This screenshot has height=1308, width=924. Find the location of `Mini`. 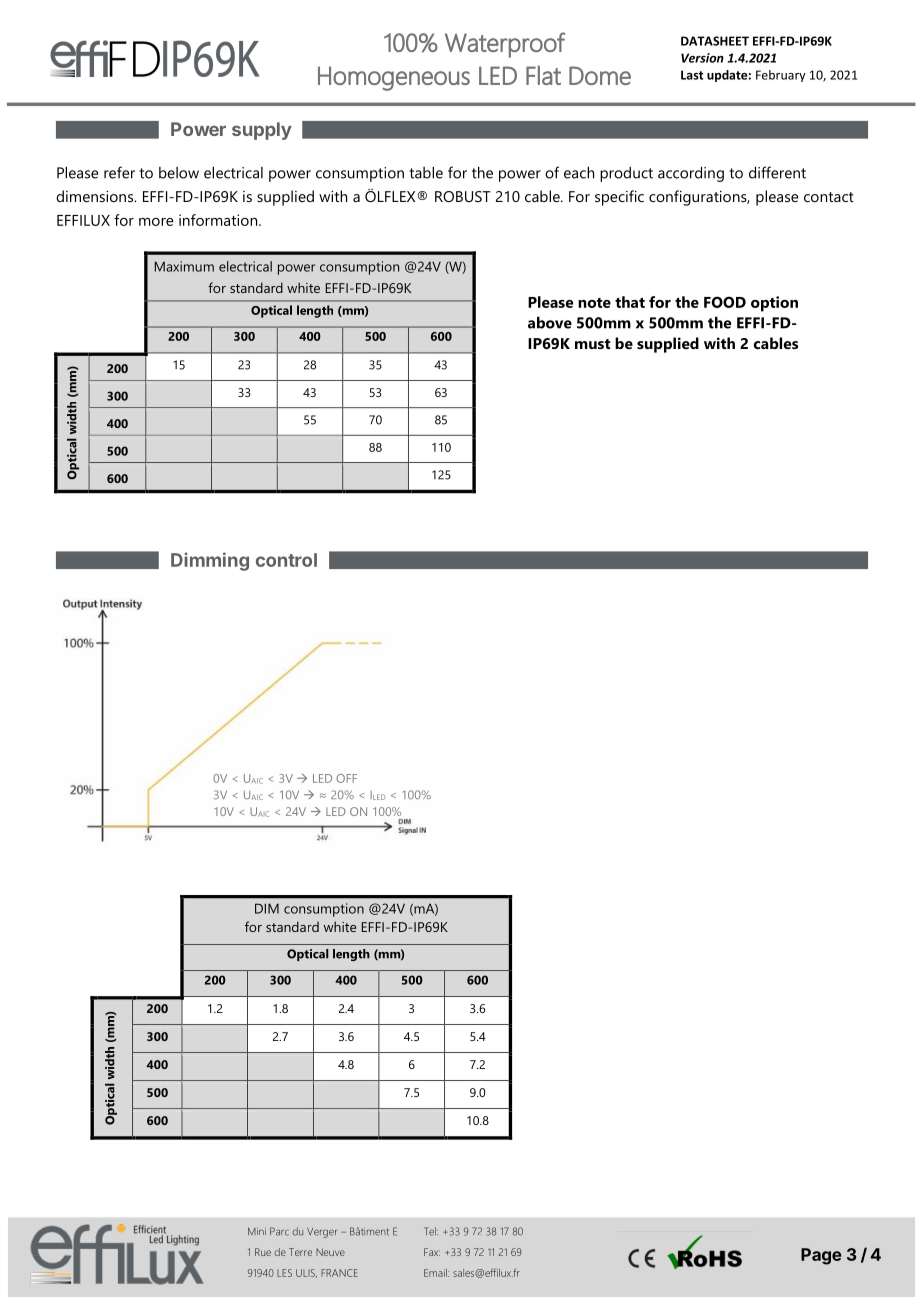

Mini is located at coordinates (257, 1231).
